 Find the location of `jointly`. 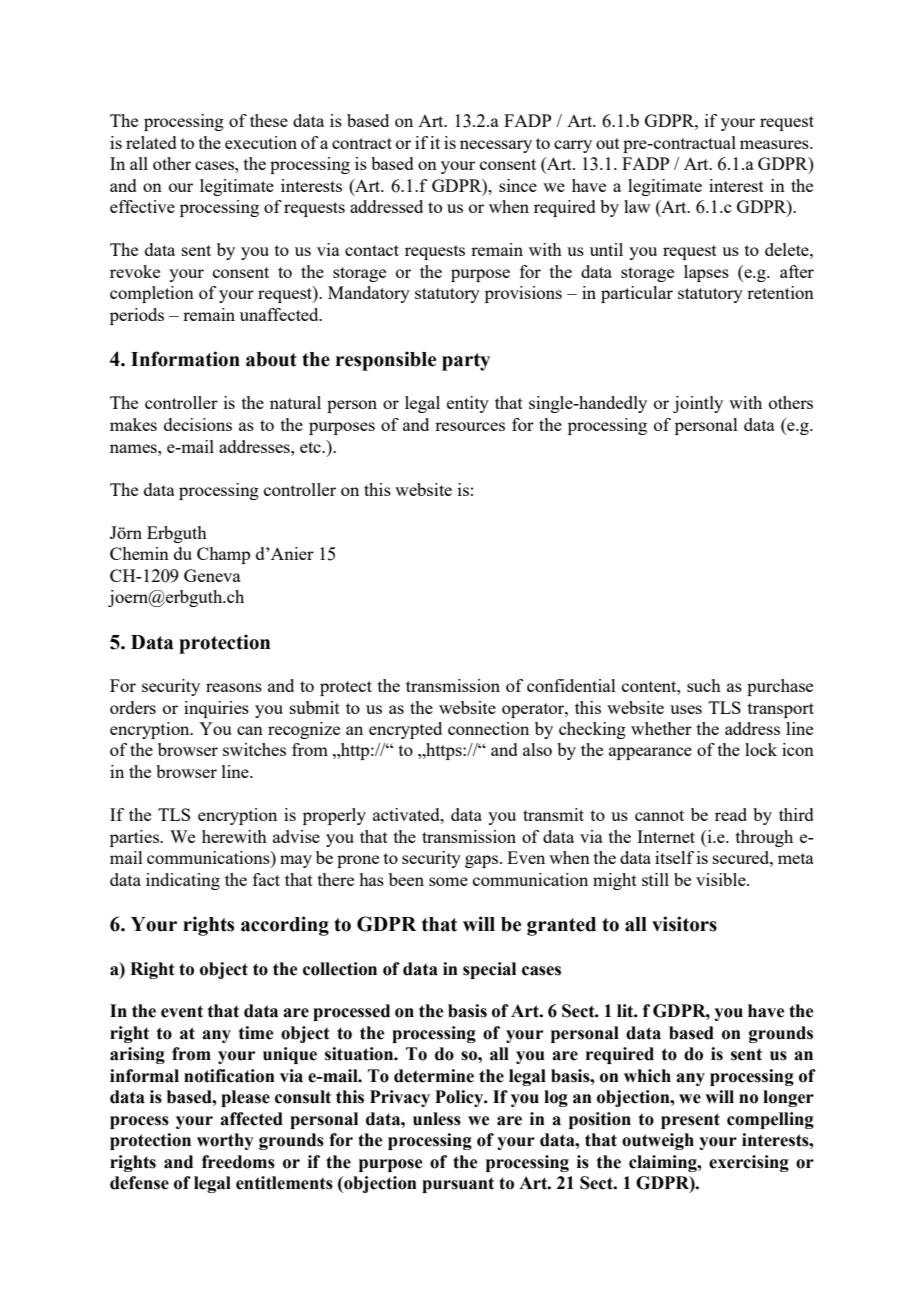

jointly is located at coordinates (698, 404).
